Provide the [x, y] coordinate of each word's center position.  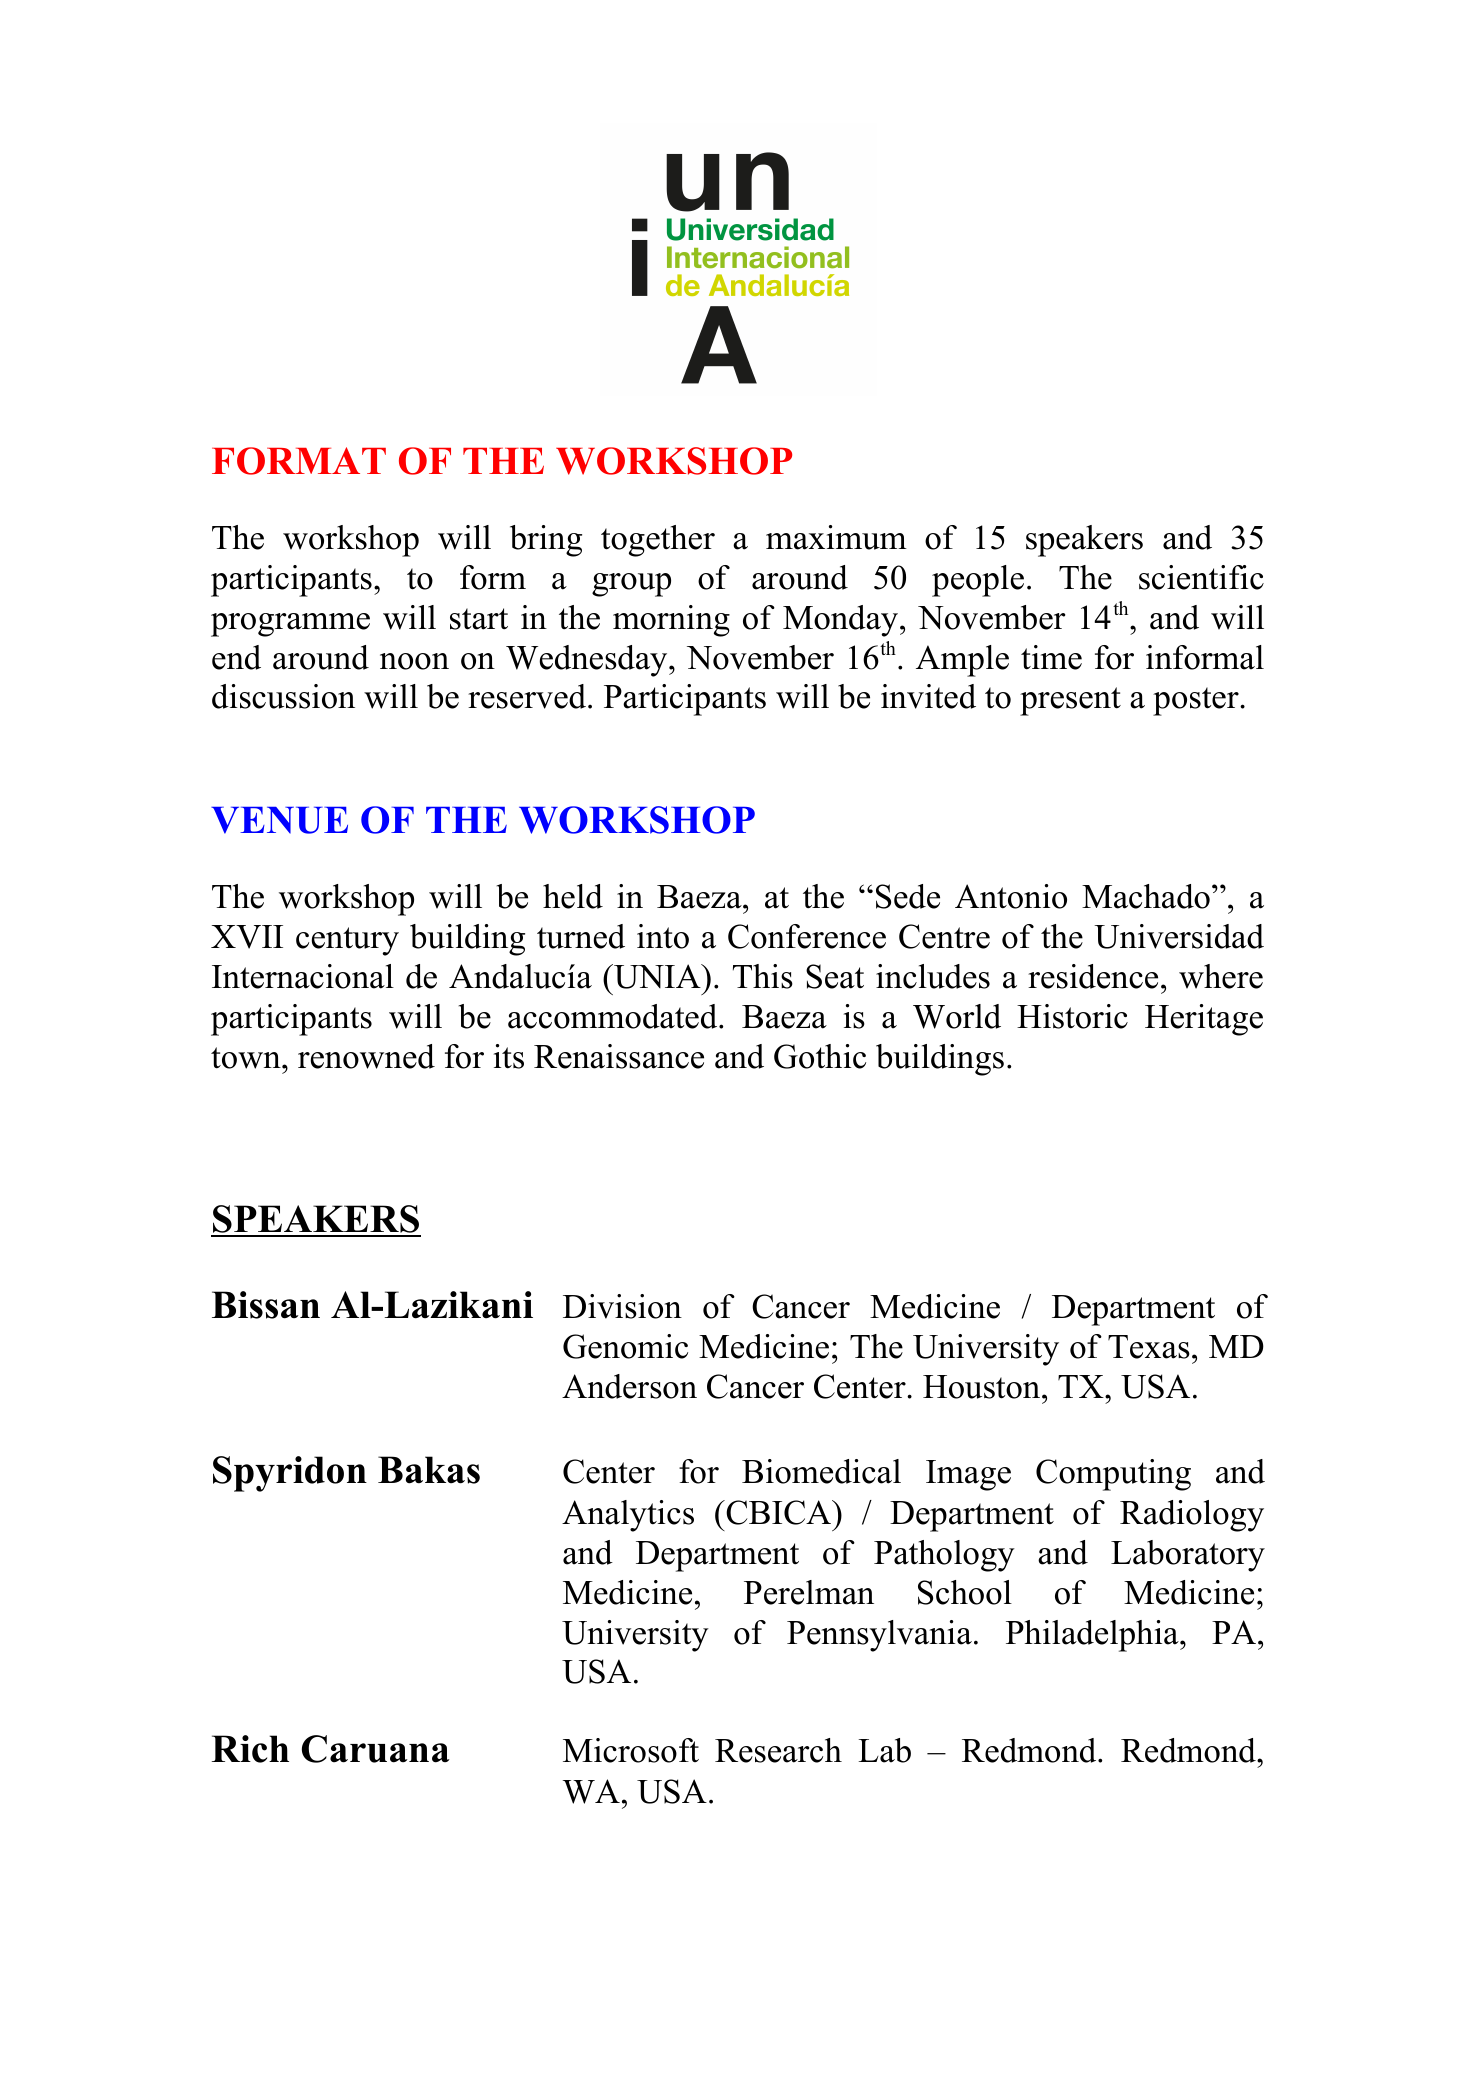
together [658, 541]
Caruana [375, 1749]
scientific [1201, 577]
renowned [366, 1056]
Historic [1072, 1016]
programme [290, 625]
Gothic [820, 1056]
